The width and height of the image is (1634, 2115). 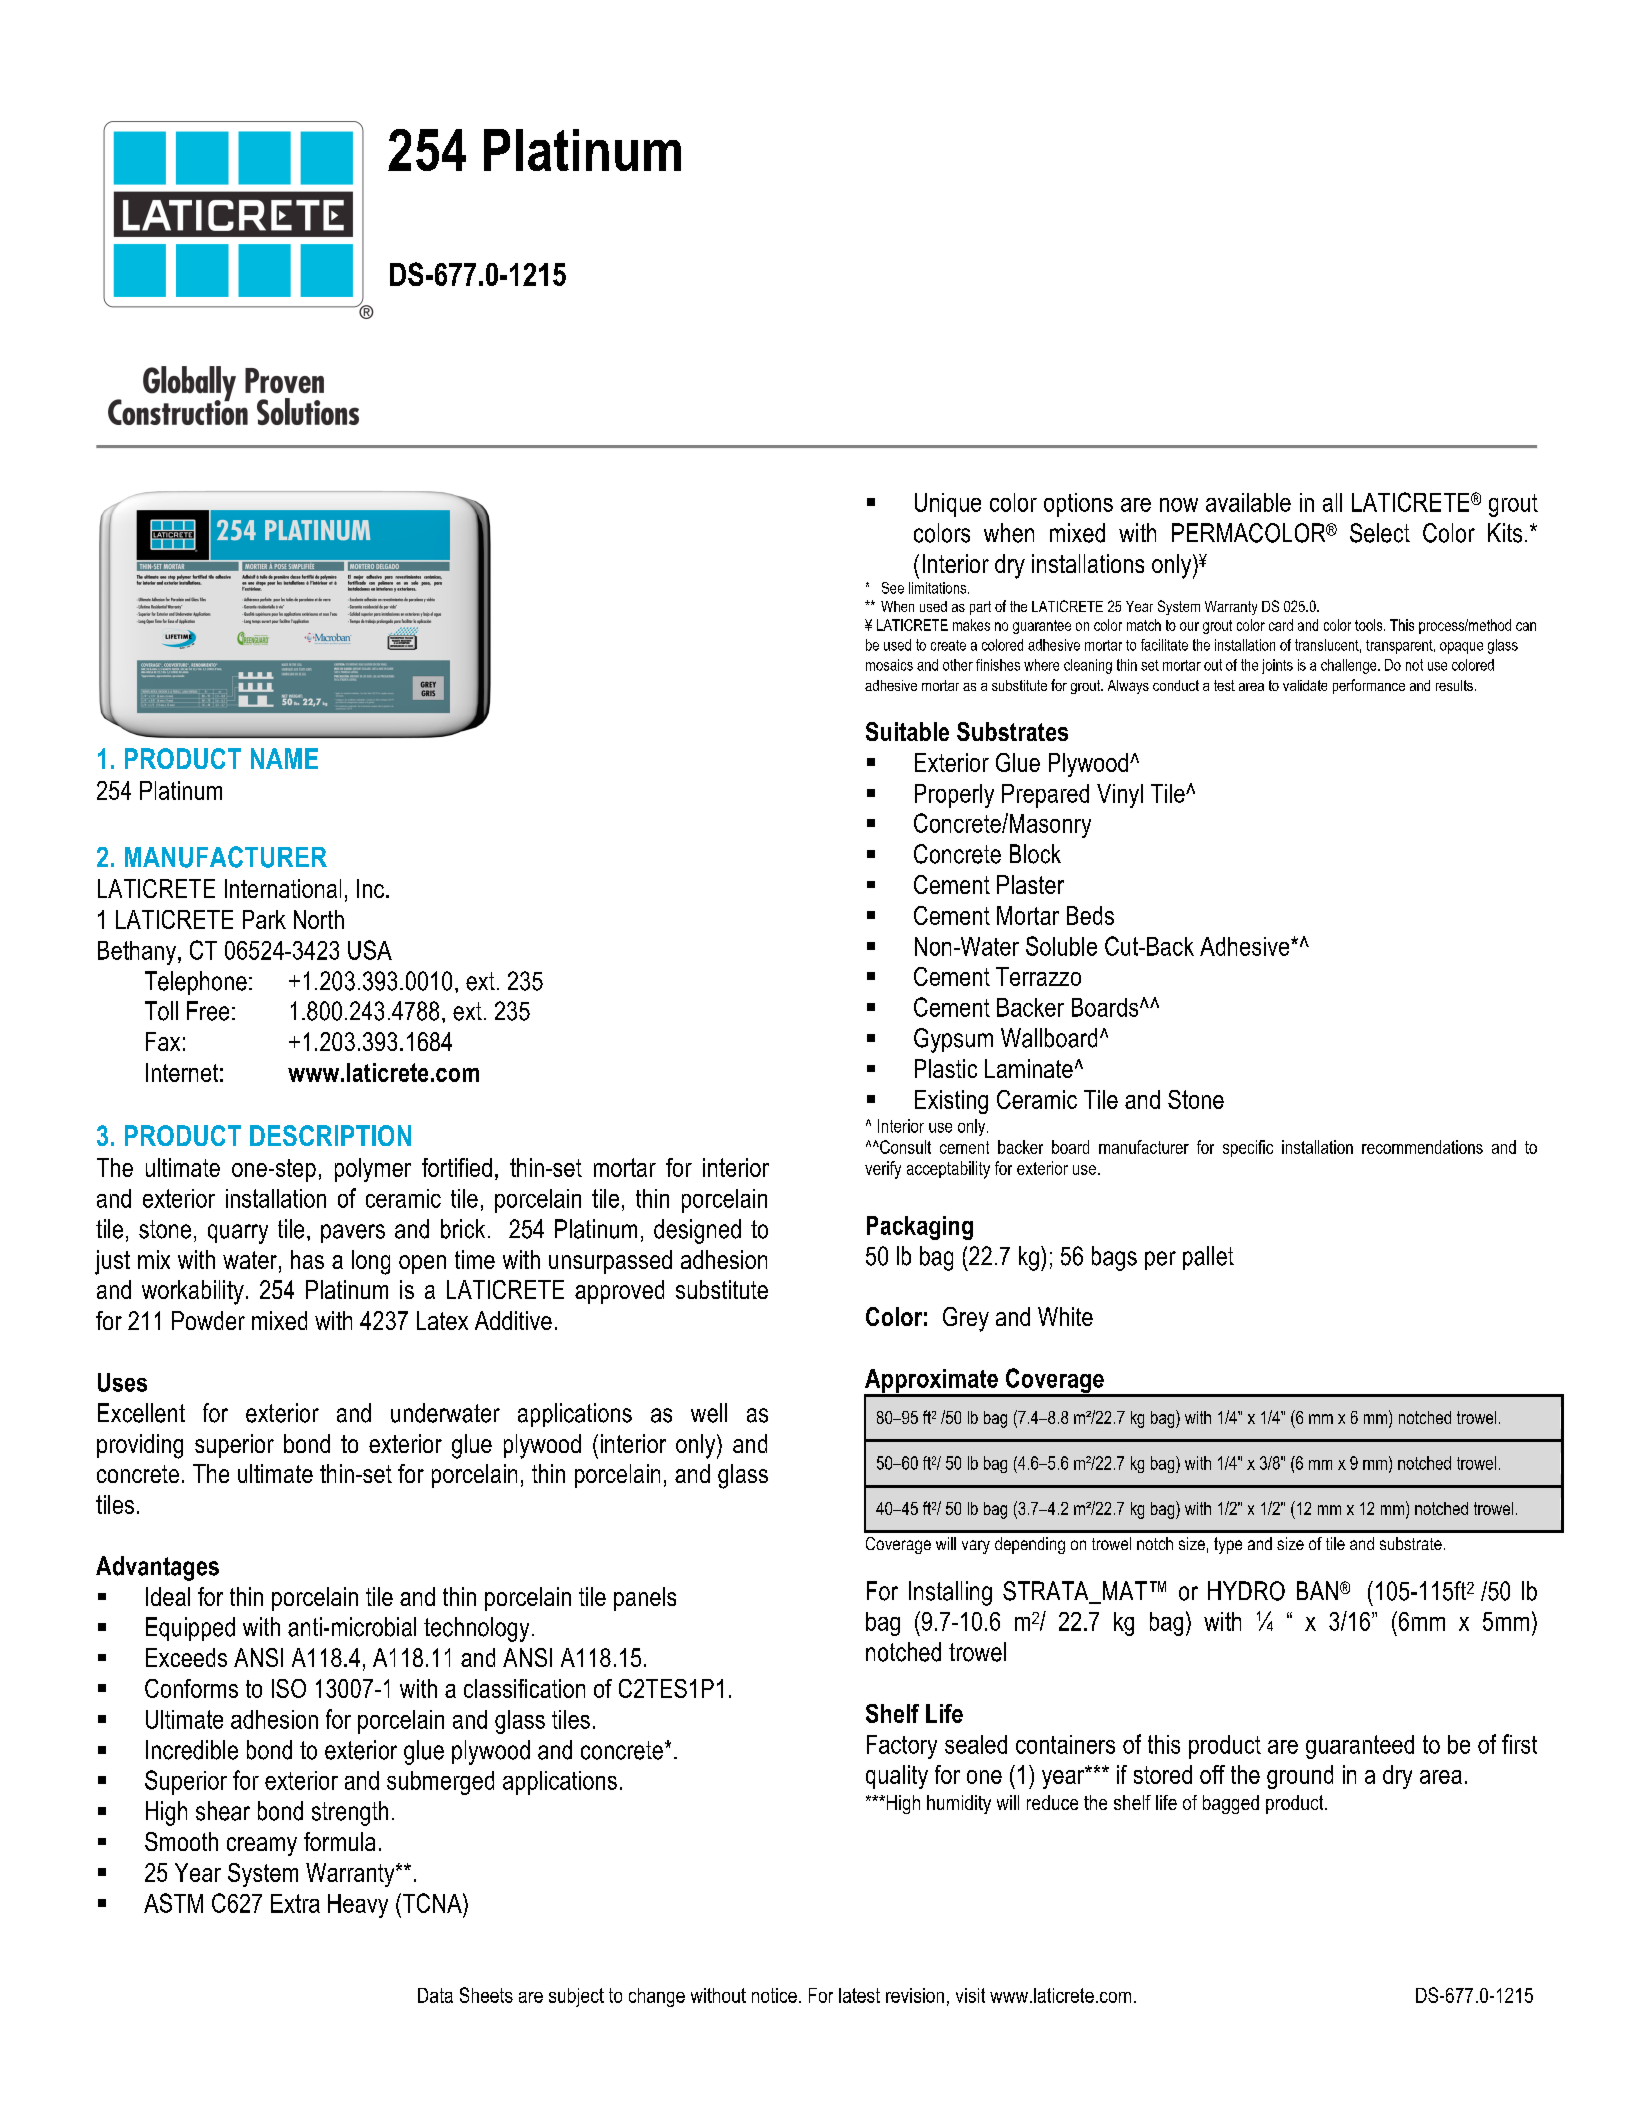 I want to click on Installing, so click(x=950, y=1593).
